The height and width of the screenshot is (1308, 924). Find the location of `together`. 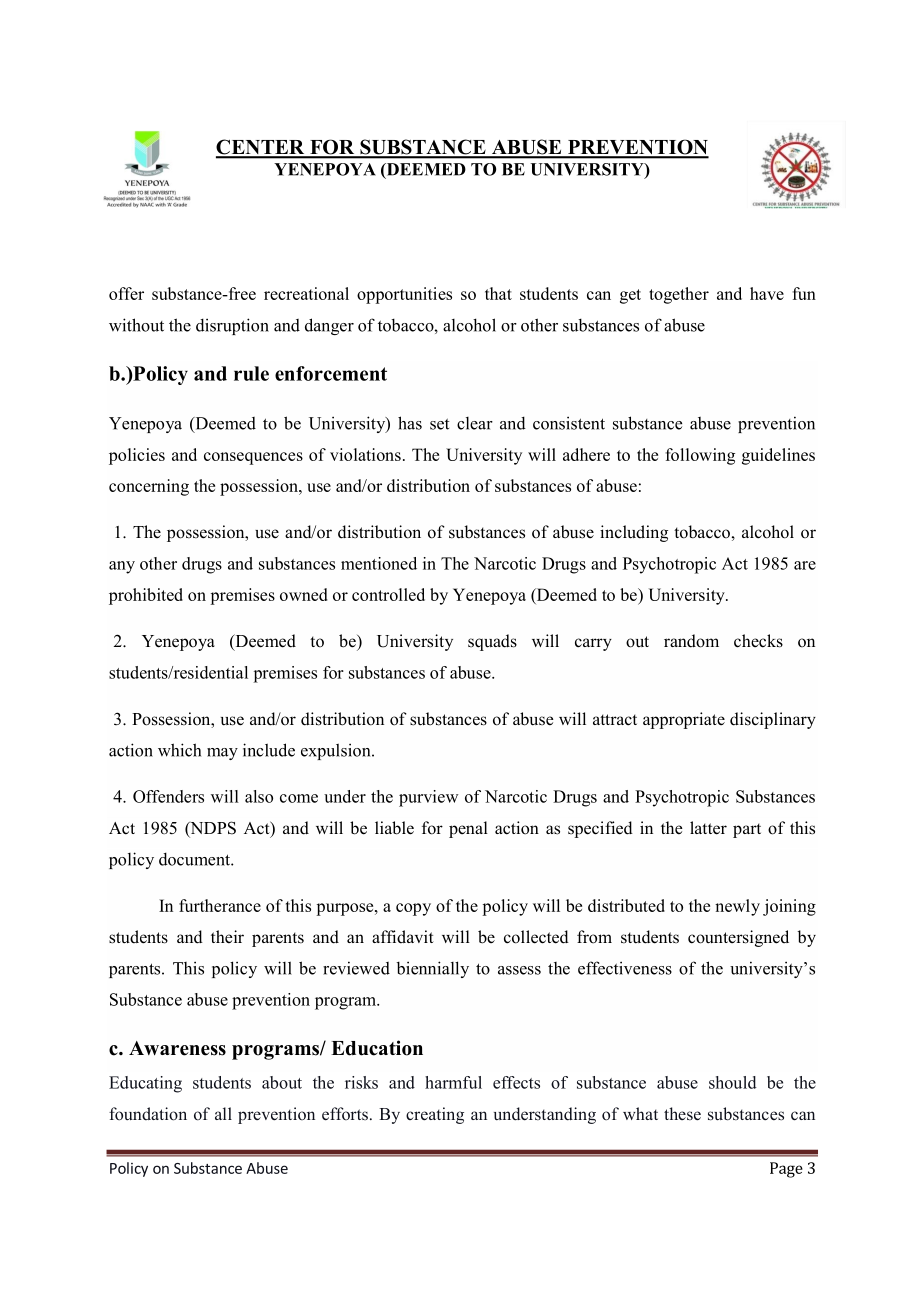

together is located at coordinates (679, 295).
